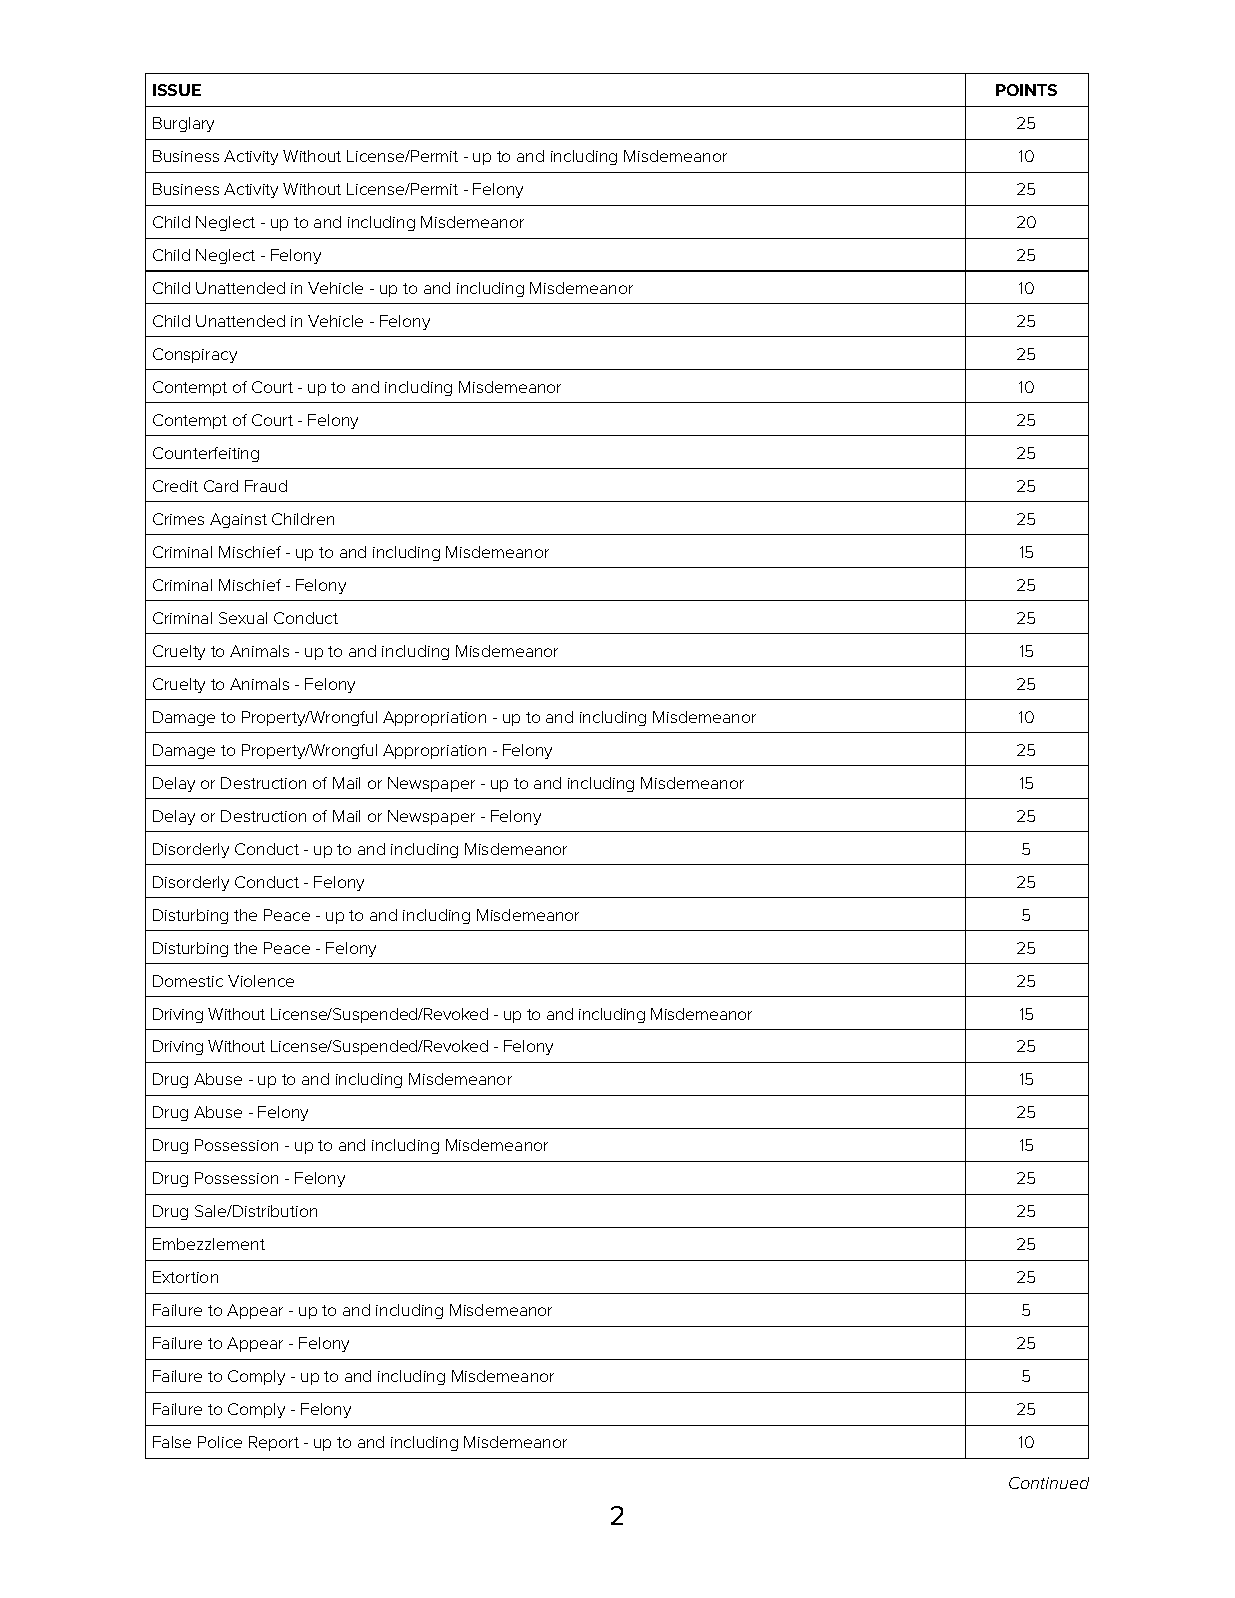 This document has height=1598, width=1235. What do you see at coordinates (274, 1443) in the document?
I see `Report` at bounding box center [274, 1443].
